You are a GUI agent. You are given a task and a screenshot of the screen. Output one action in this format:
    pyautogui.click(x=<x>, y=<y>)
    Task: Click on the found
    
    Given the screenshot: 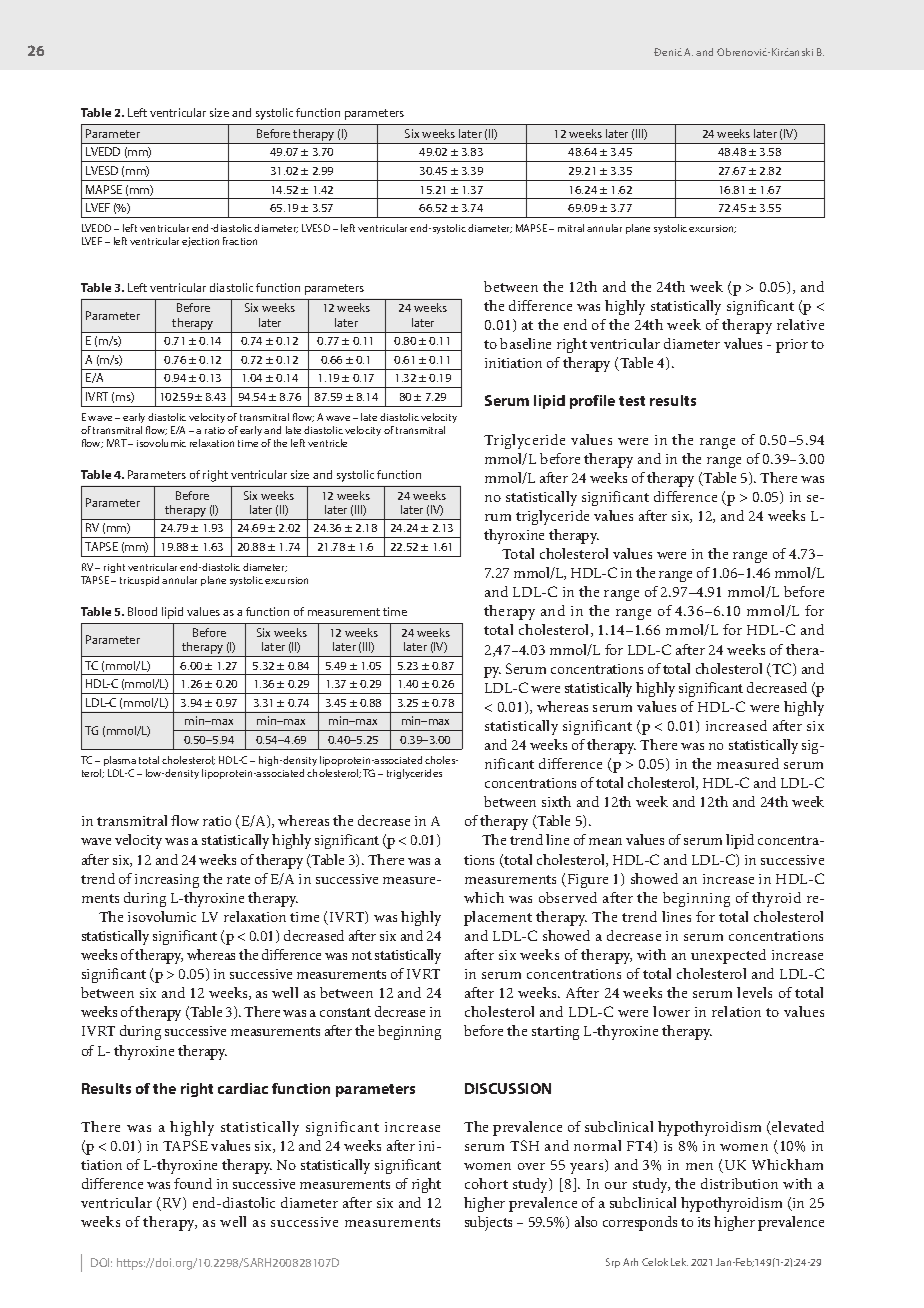 What is the action you would take?
    pyautogui.click(x=193, y=1183)
